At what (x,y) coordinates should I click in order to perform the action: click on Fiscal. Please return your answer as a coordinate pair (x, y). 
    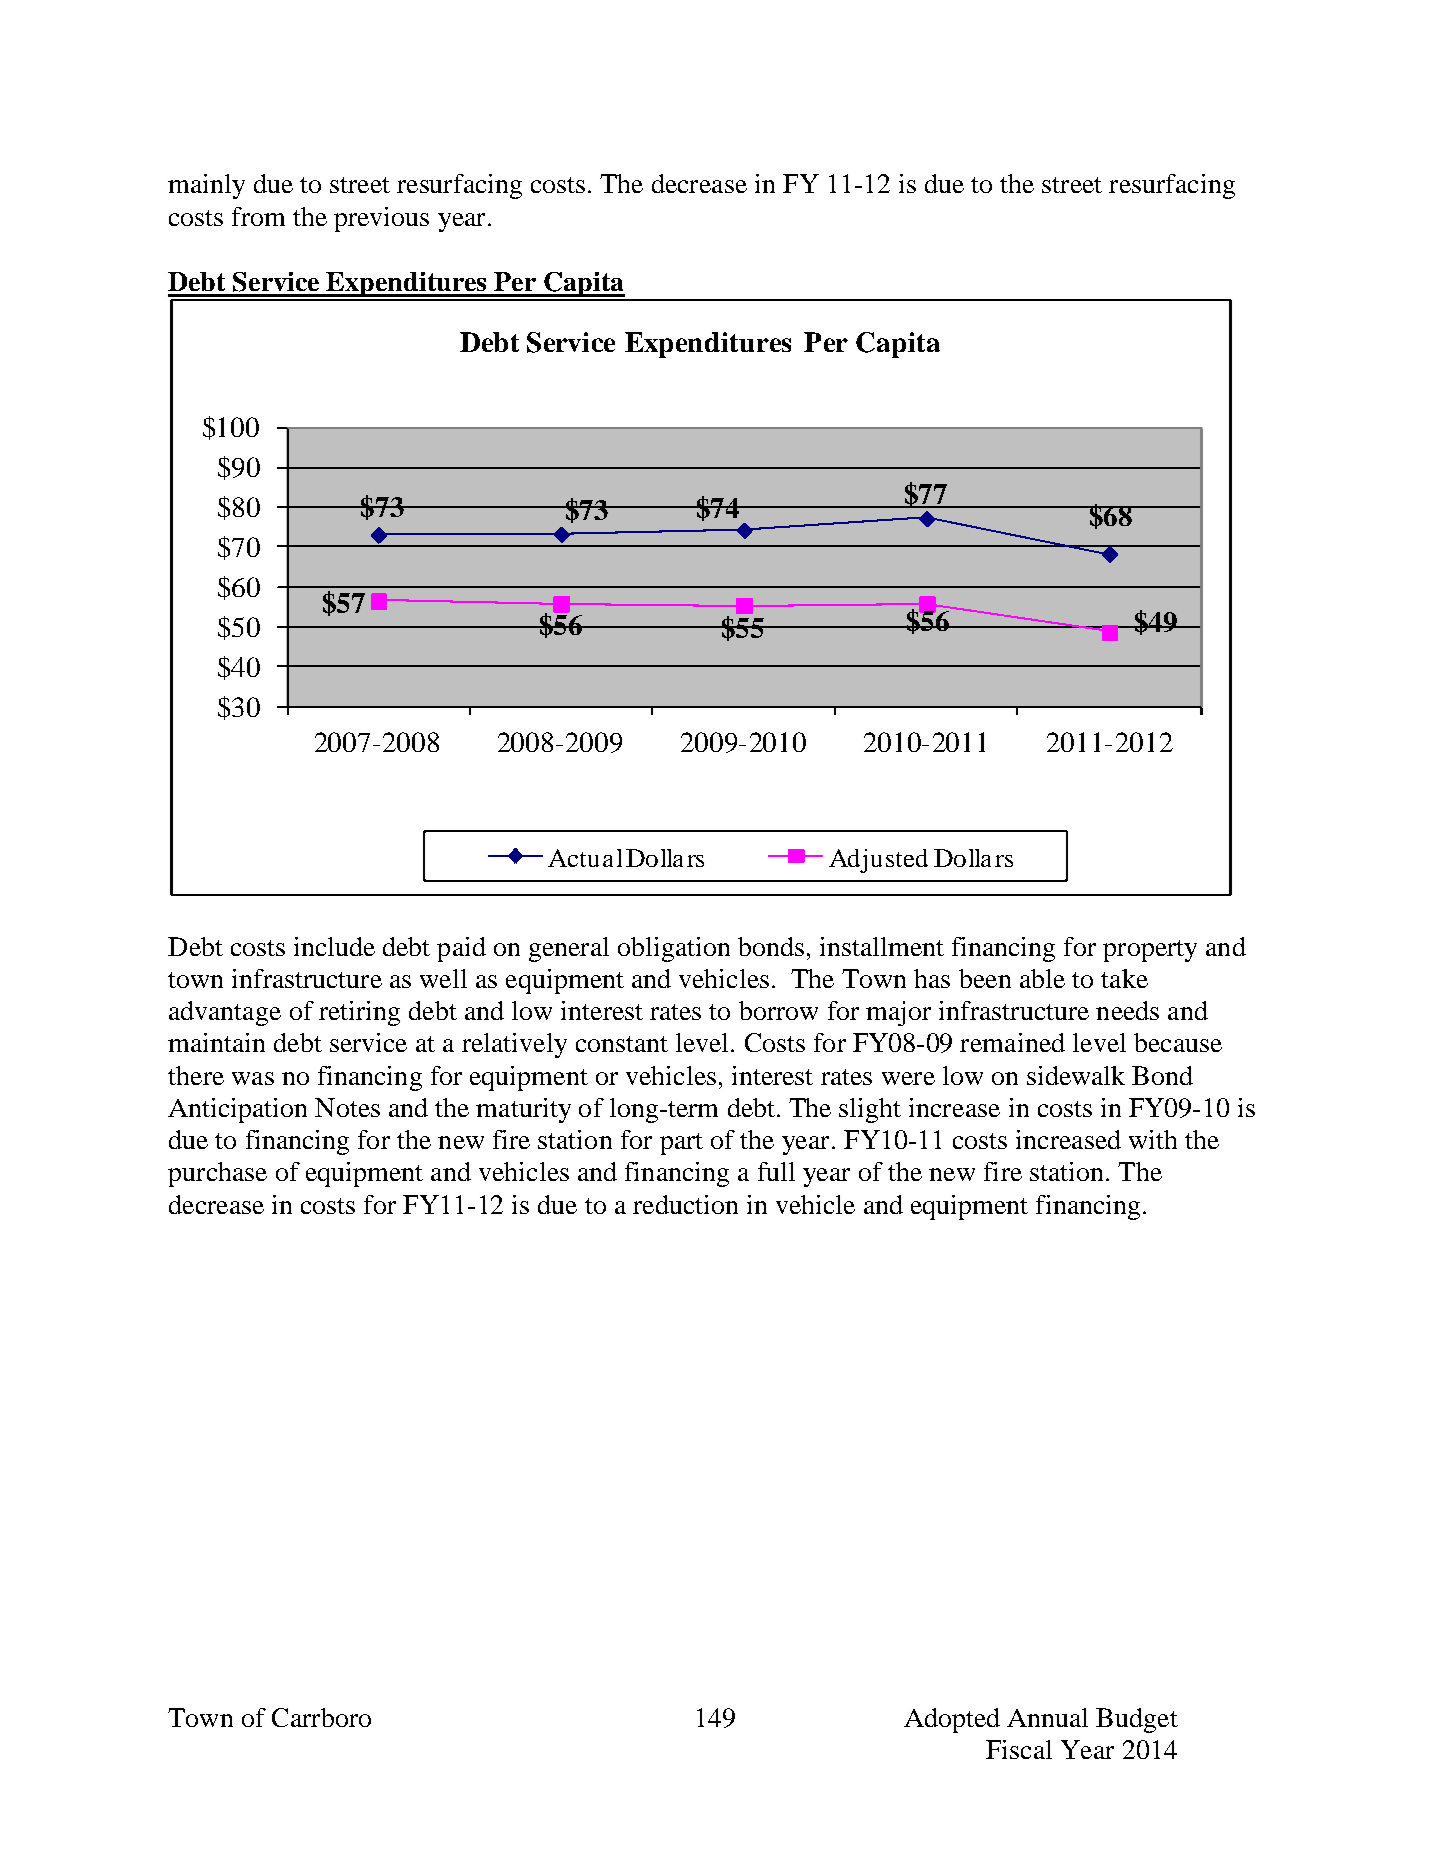
    Looking at the image, I should click on (1019, 1749).
